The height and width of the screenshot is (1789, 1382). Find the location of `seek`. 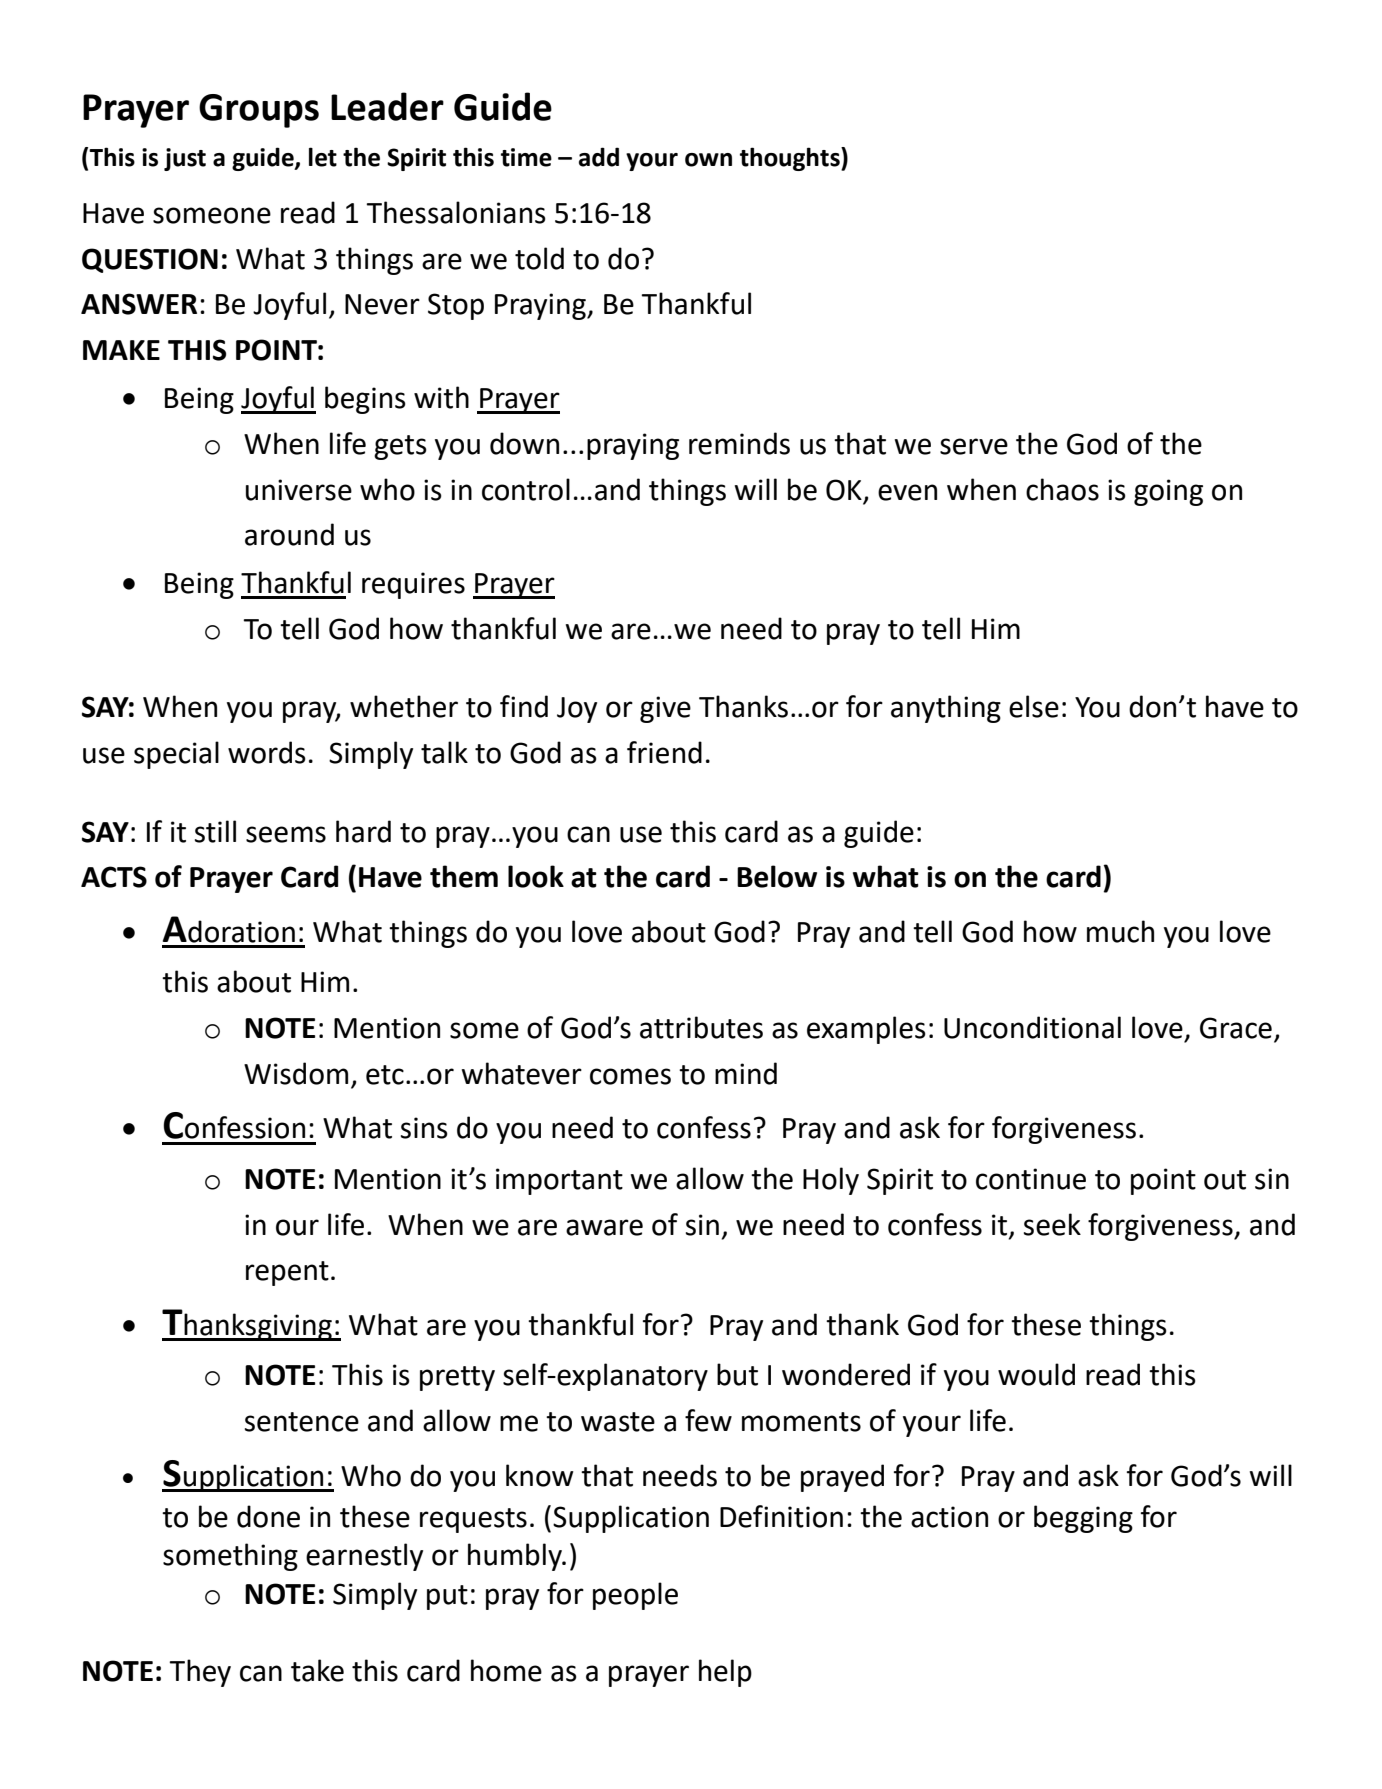

seek is located at coordinates (1052, 1224).
